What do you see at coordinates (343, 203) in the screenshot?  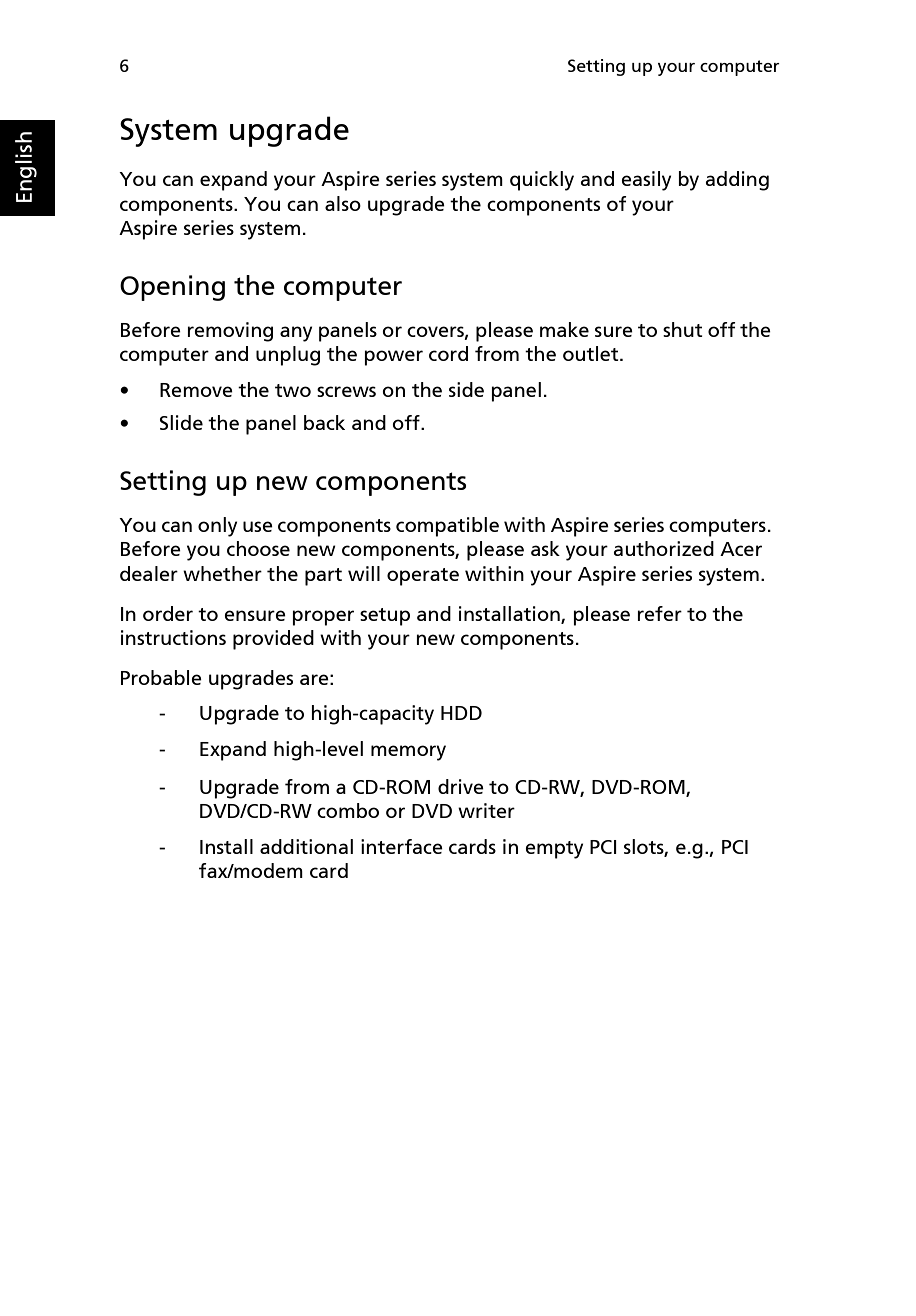 I see `also` at bounding box center [343, 203].
